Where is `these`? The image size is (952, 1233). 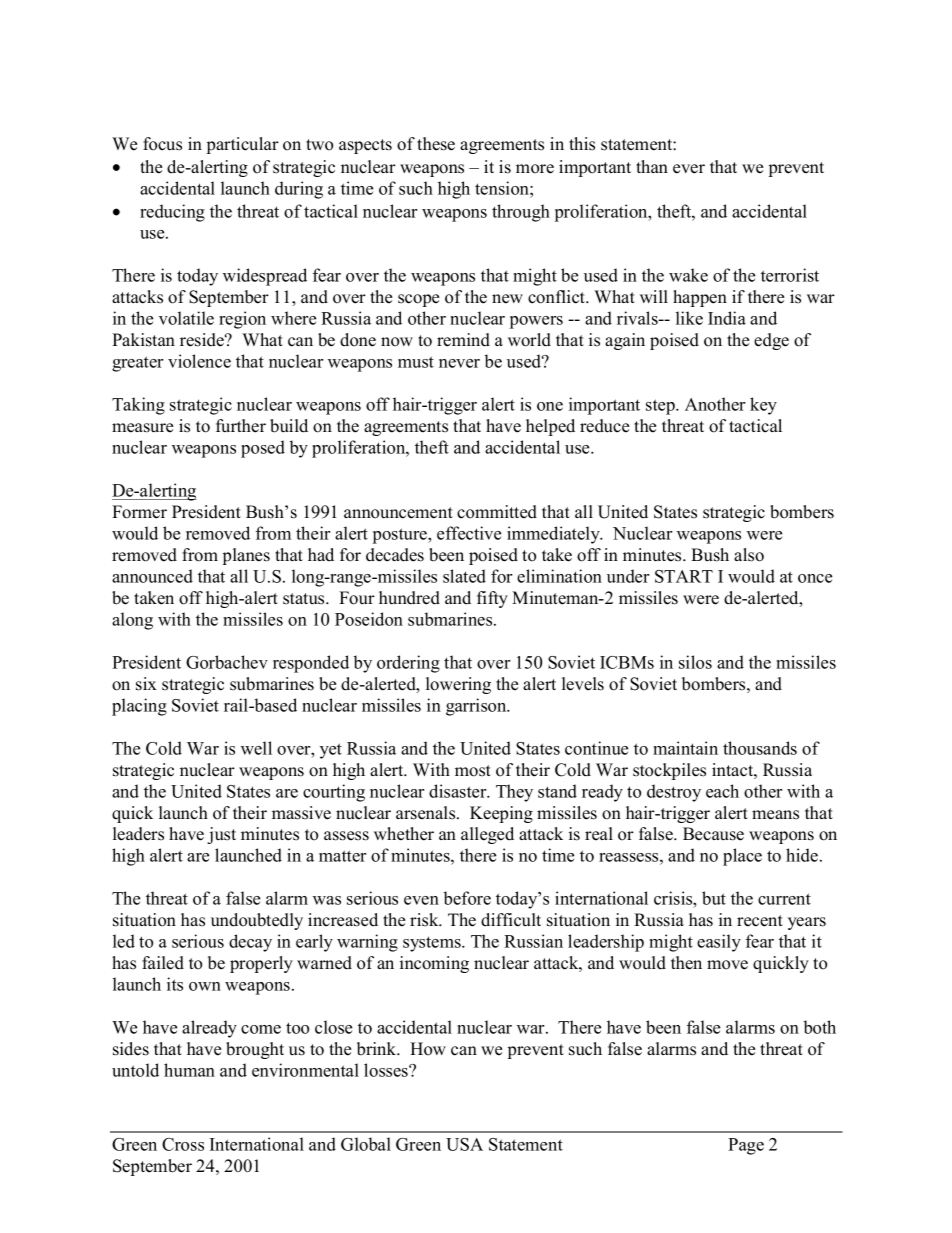 these is located at coordinates (436, 144).
